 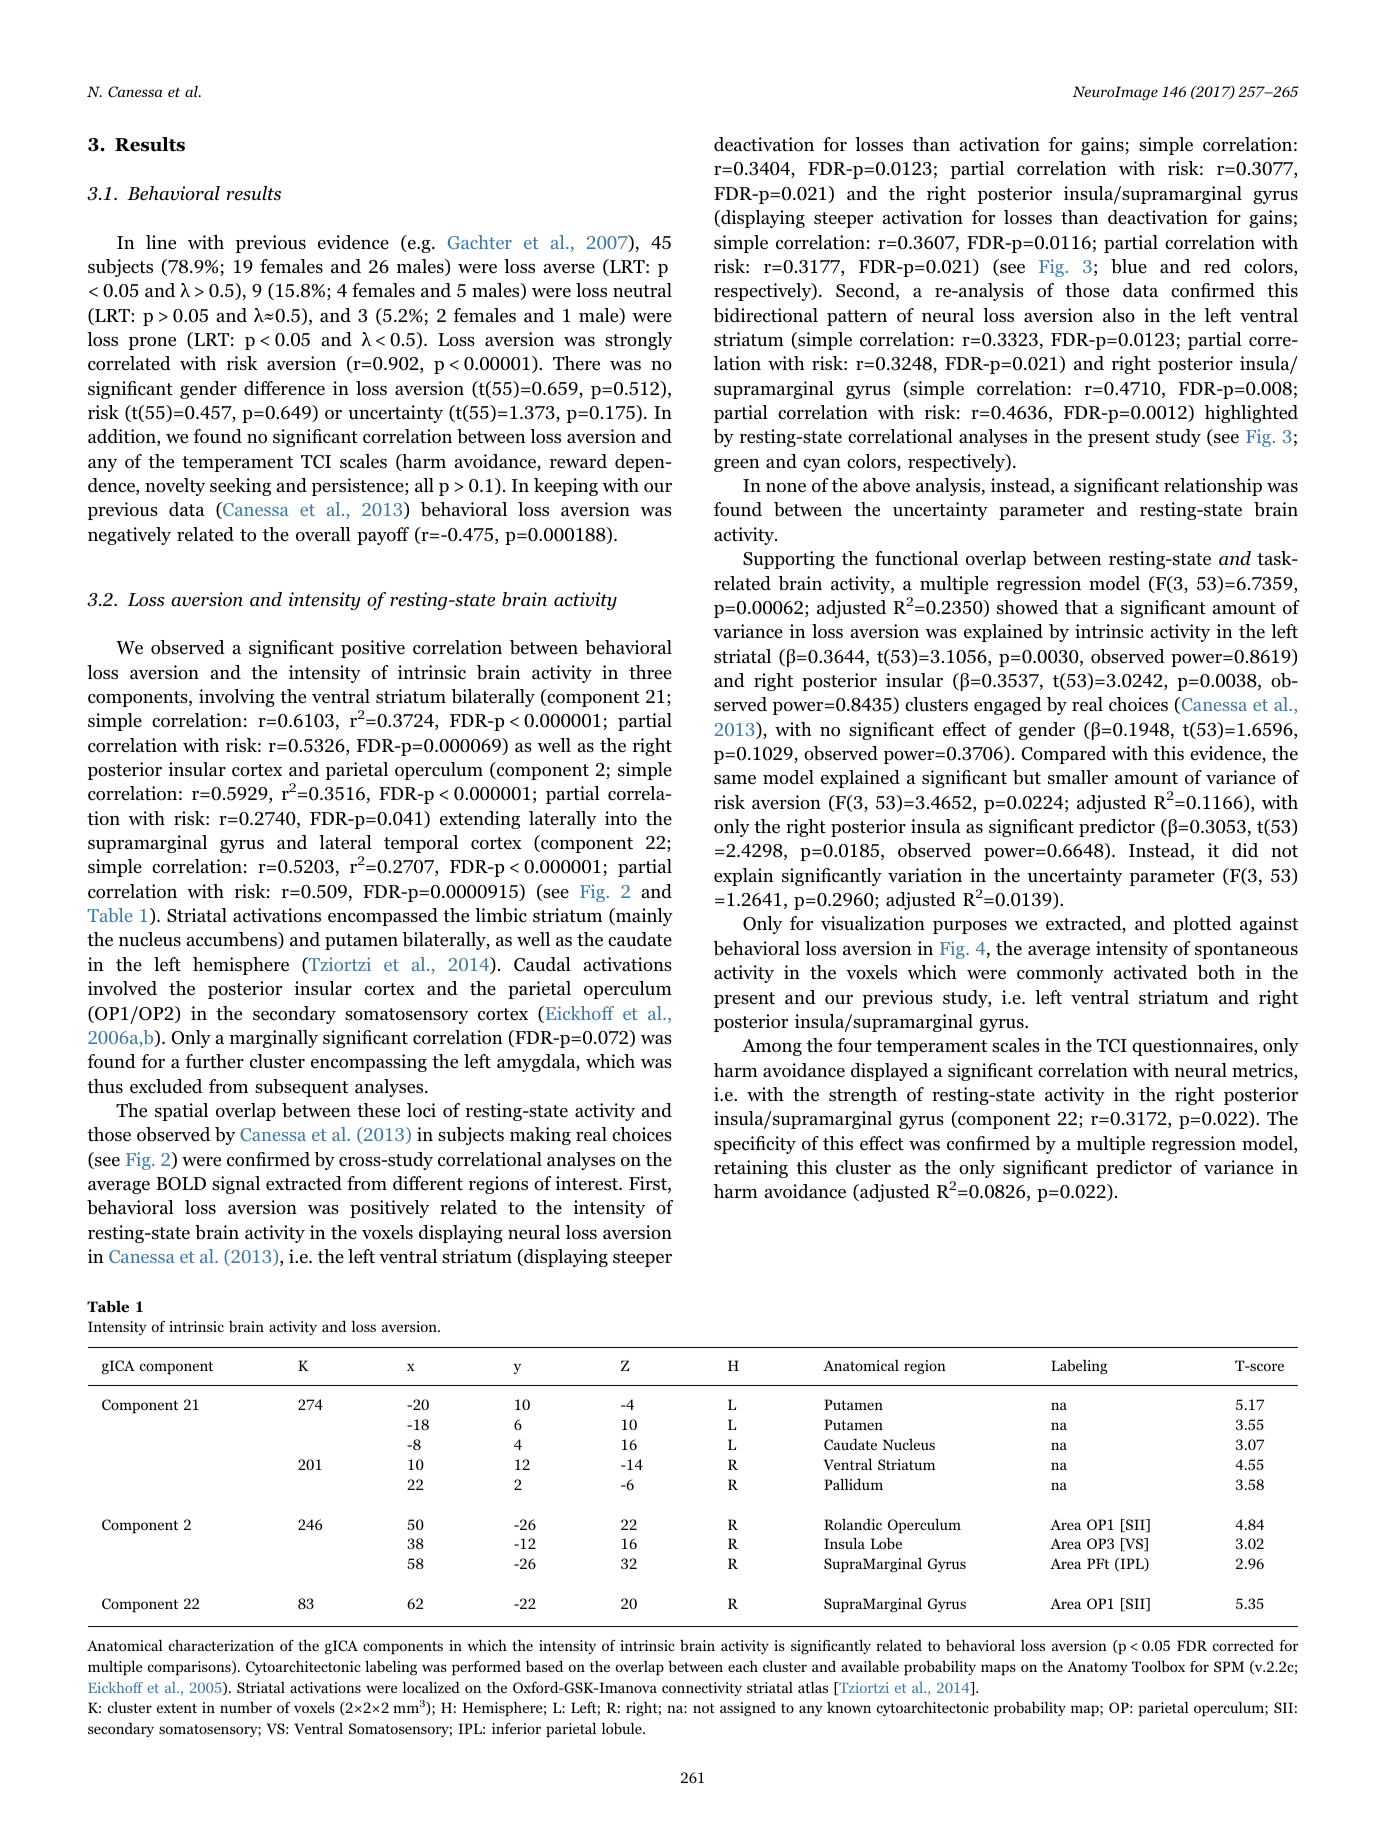 I want to click on blue, so click(x=1129, y=266).
